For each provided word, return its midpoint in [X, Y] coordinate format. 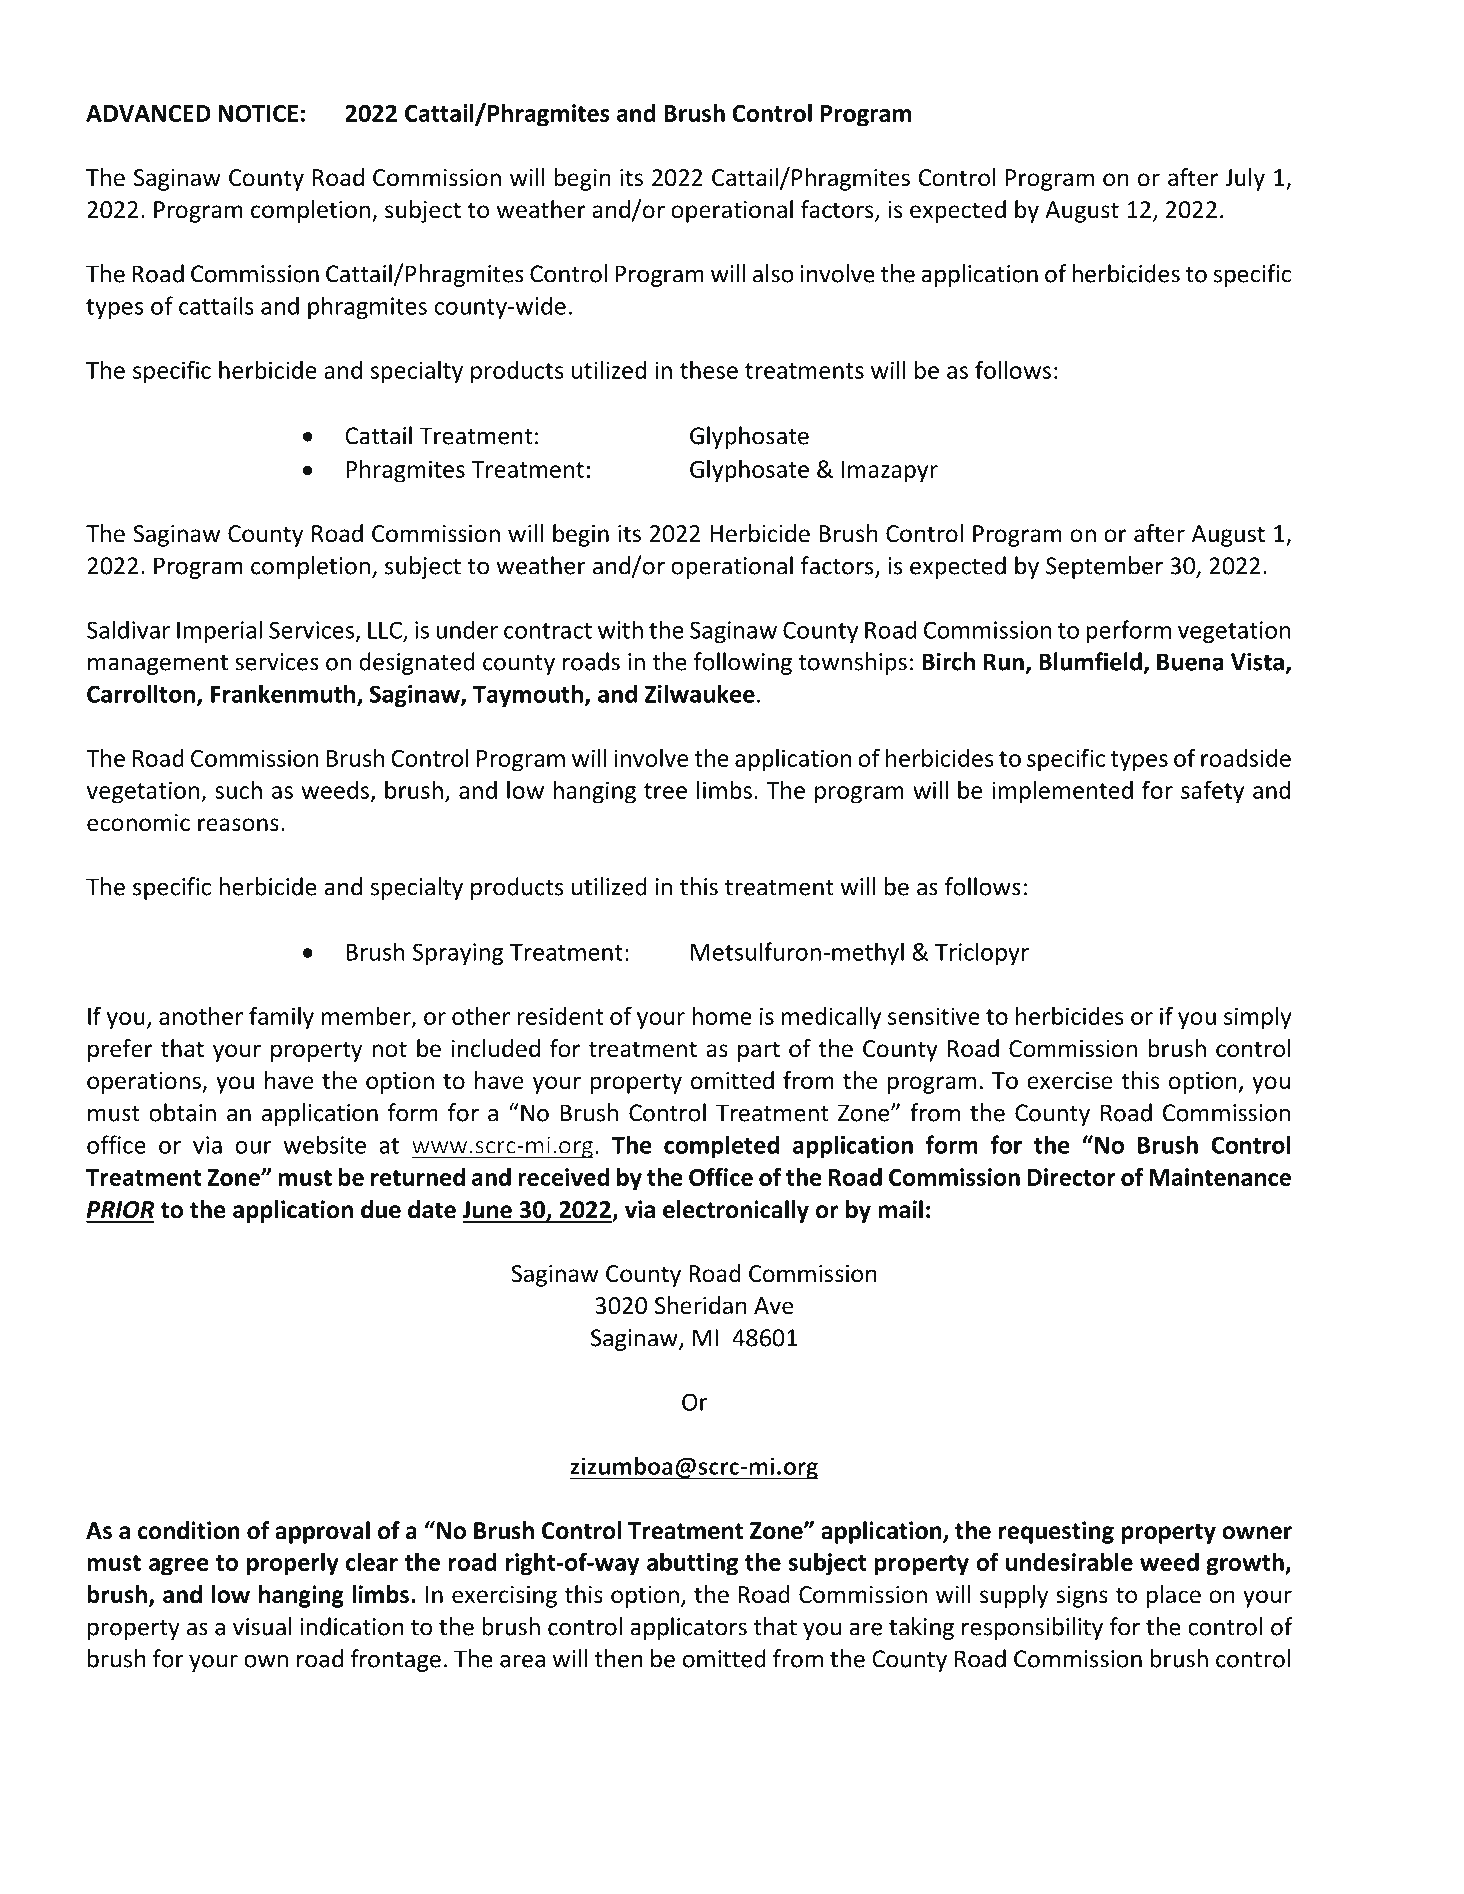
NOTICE [258, 113]
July [1245, 179]
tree [665, 791]
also [773, 273]
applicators [688, 1628]
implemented [1062, 792]
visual [262, 1626]
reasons [238, 825]
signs [1082, 1597]
